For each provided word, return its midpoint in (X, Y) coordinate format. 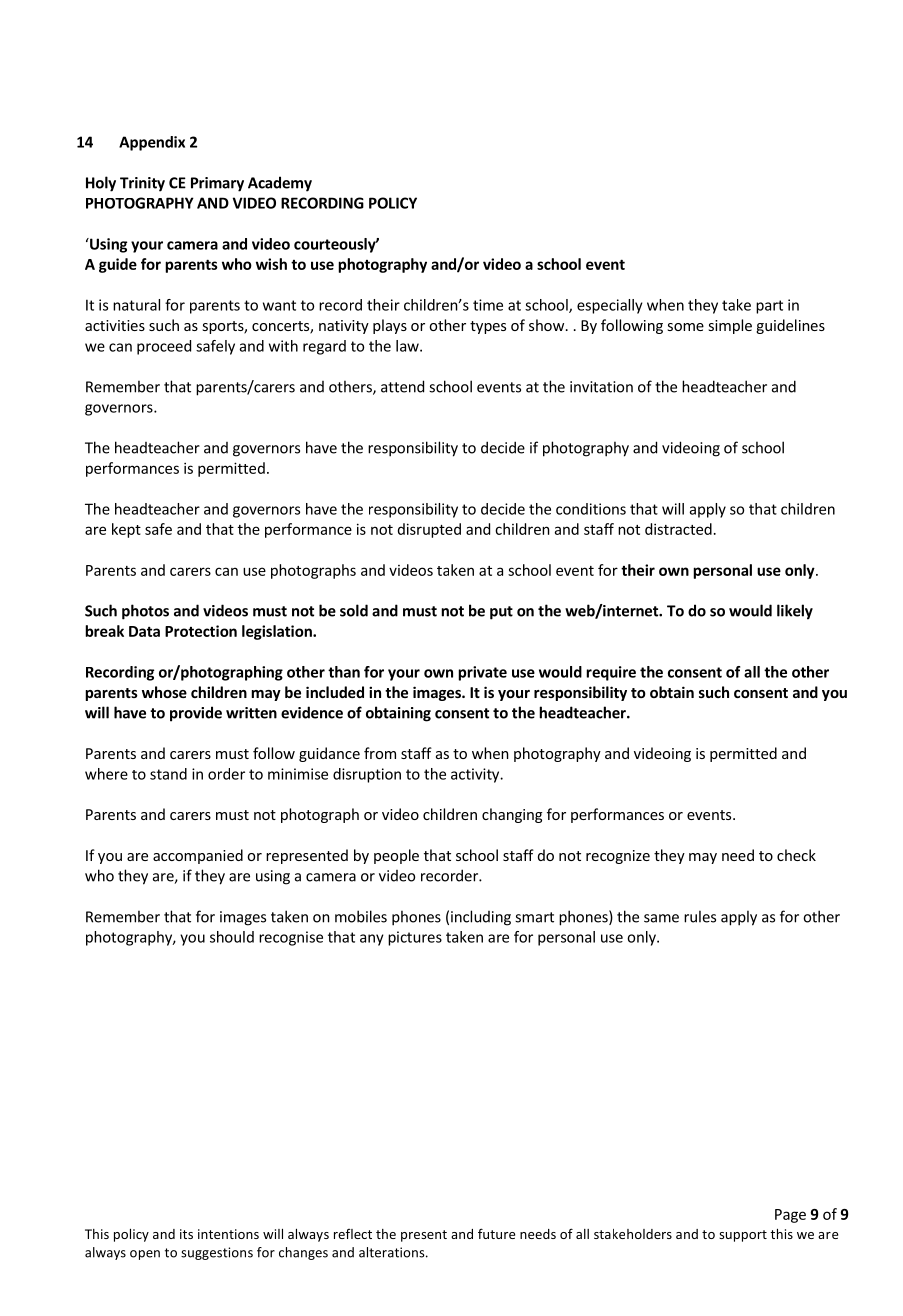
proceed (164, 347)
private (482, 673)
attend (402, 386)
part (769, 307)
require (611, 673)
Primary (217, 184)
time (488, 305)
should (232, 937)
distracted (678, 529)
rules (700, 916)
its (186, 1234)
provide (196, 714)
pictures (415, 938)
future (496, 1233)
